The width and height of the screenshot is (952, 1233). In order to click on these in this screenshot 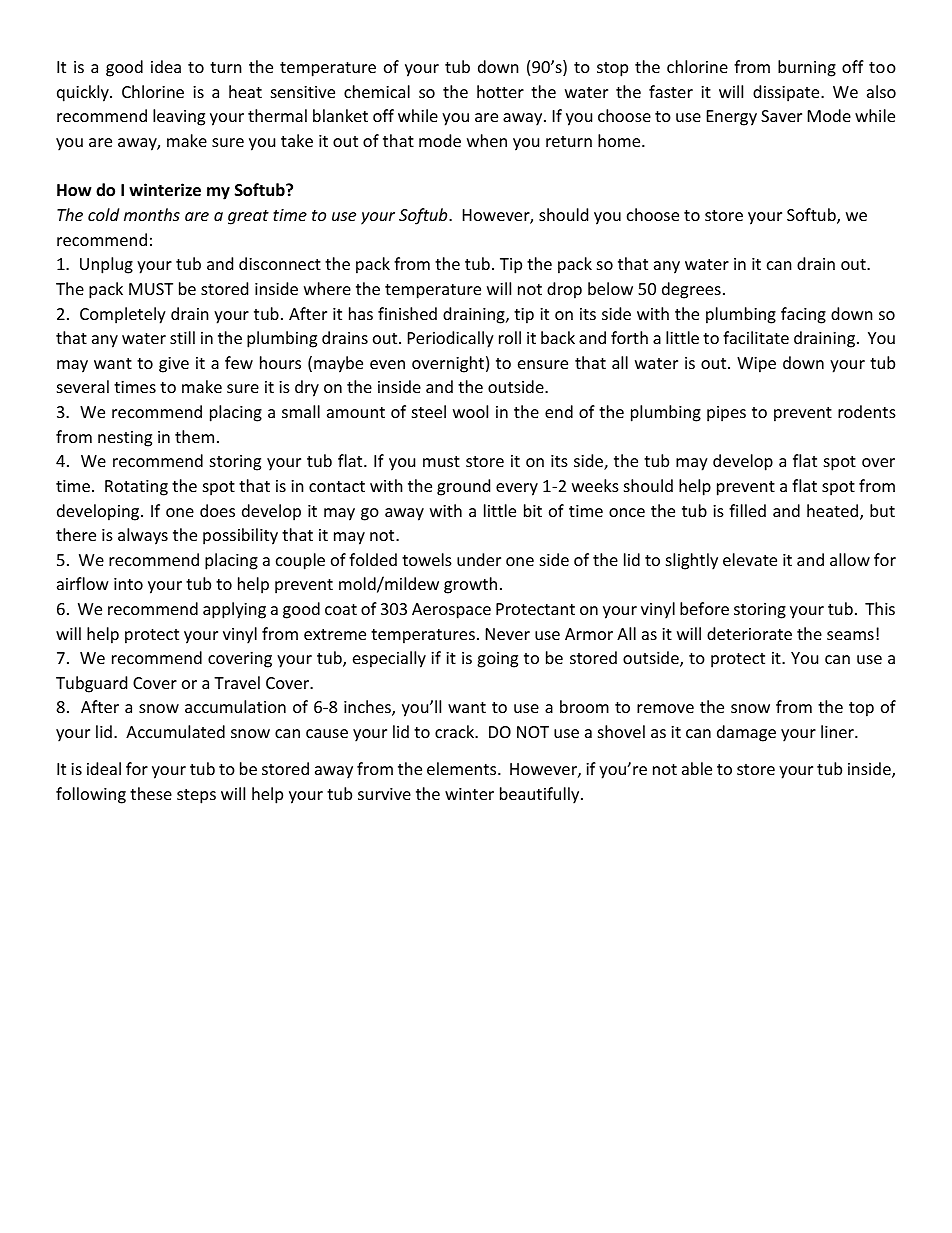, I will do `click(151, 793)`.
